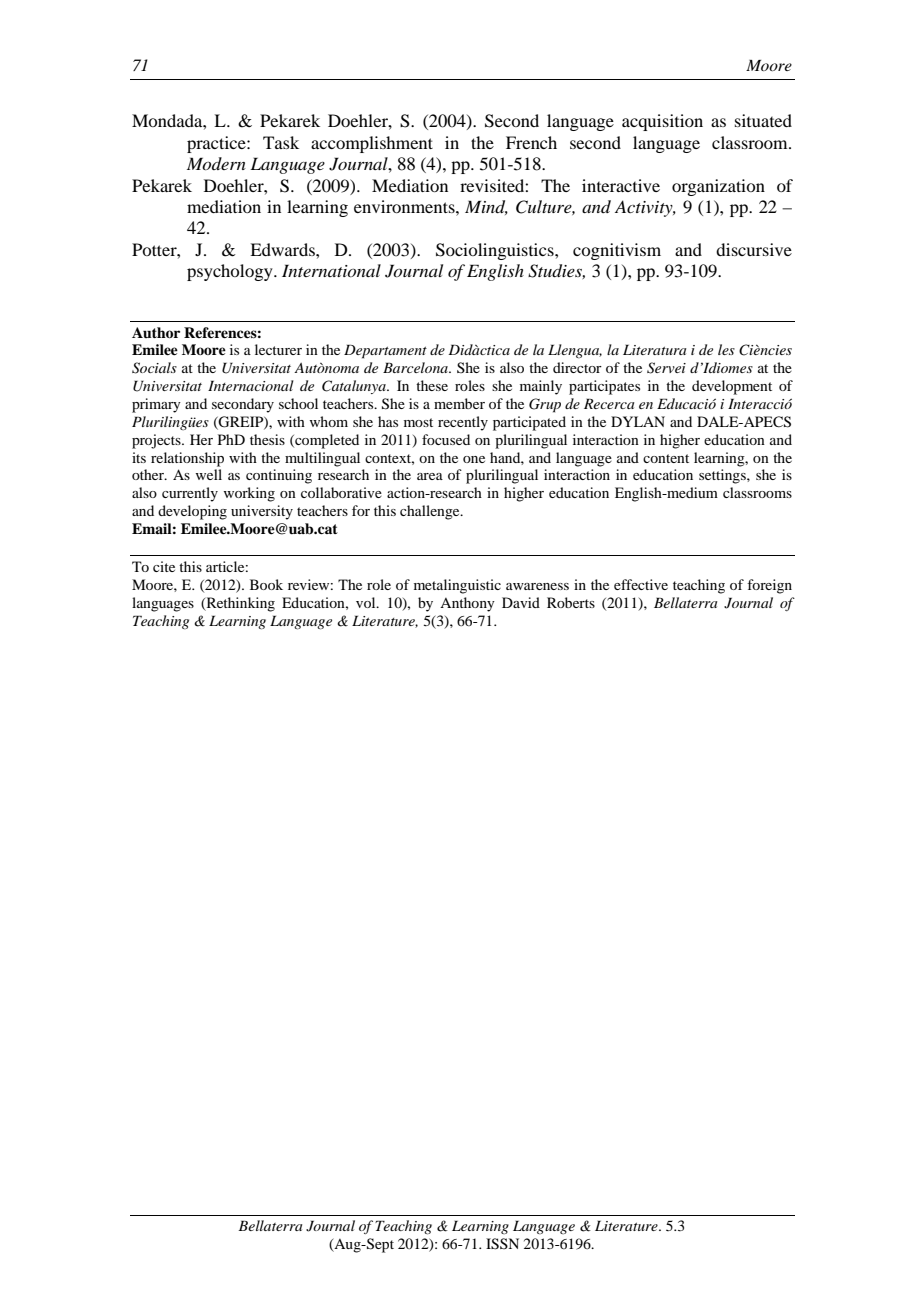 Image resolution: width=924 pixels, height=1308 pixels. I want to click on effective, so click(641, 584).
